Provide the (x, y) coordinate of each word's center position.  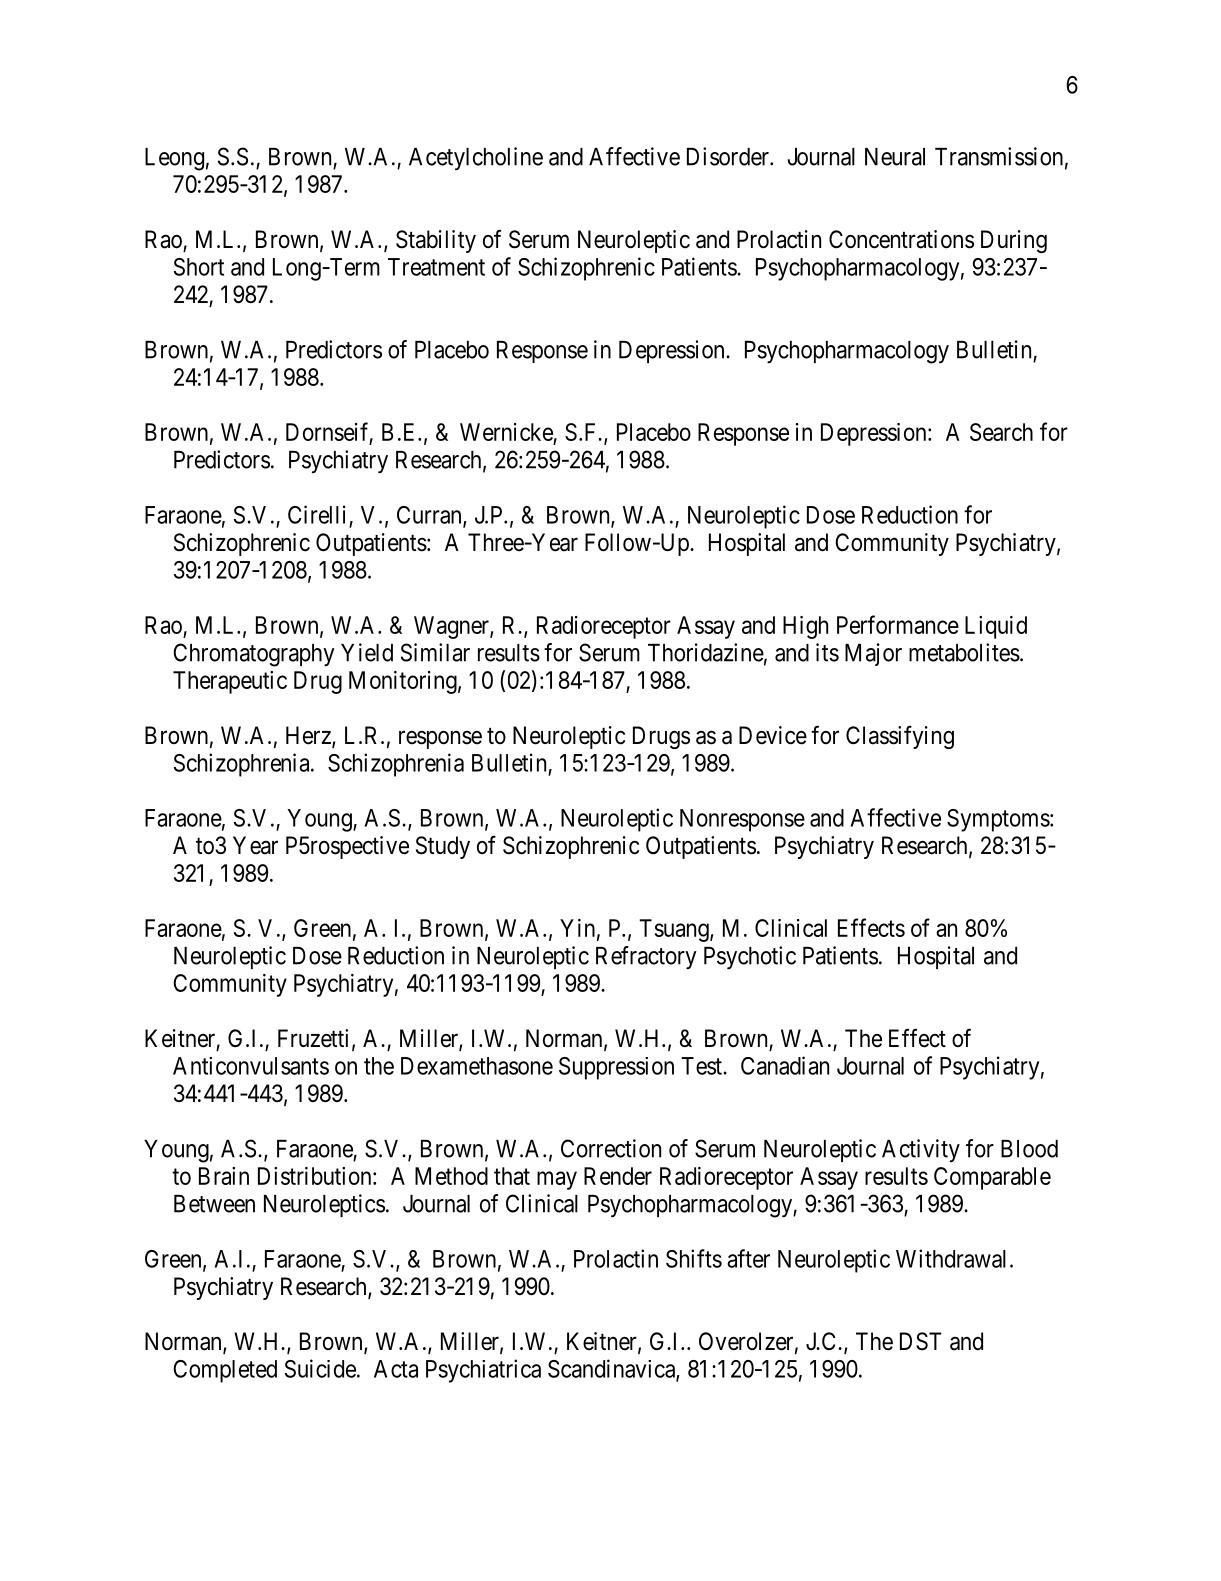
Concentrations (901, 239)
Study (443, 847)
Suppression (616, 1068)
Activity (921, 1150)
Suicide (320, 1368)
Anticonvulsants (251, 1066)
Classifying (900, 737)
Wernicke (507, 433)
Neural (895, 157)
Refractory (646, 958)
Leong (174, 159)
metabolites (964, 652)
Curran (430, 516)
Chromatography (254, 655)
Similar (435, 652)
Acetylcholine (476, 159)
